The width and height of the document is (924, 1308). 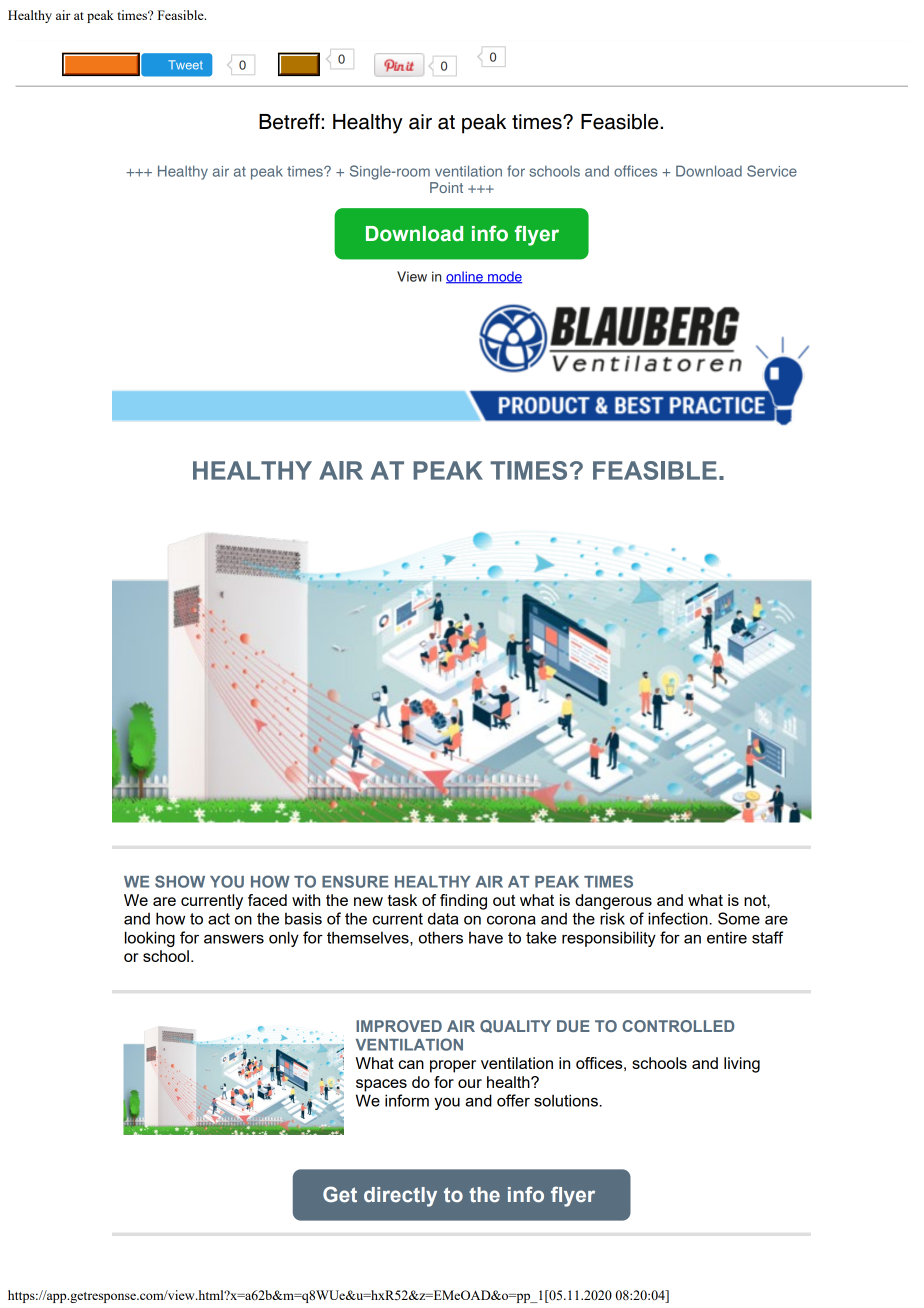 What do you see at coordinates (381, 1085) in the document?
I see `spaces` at bounding box center [381, 1085].
